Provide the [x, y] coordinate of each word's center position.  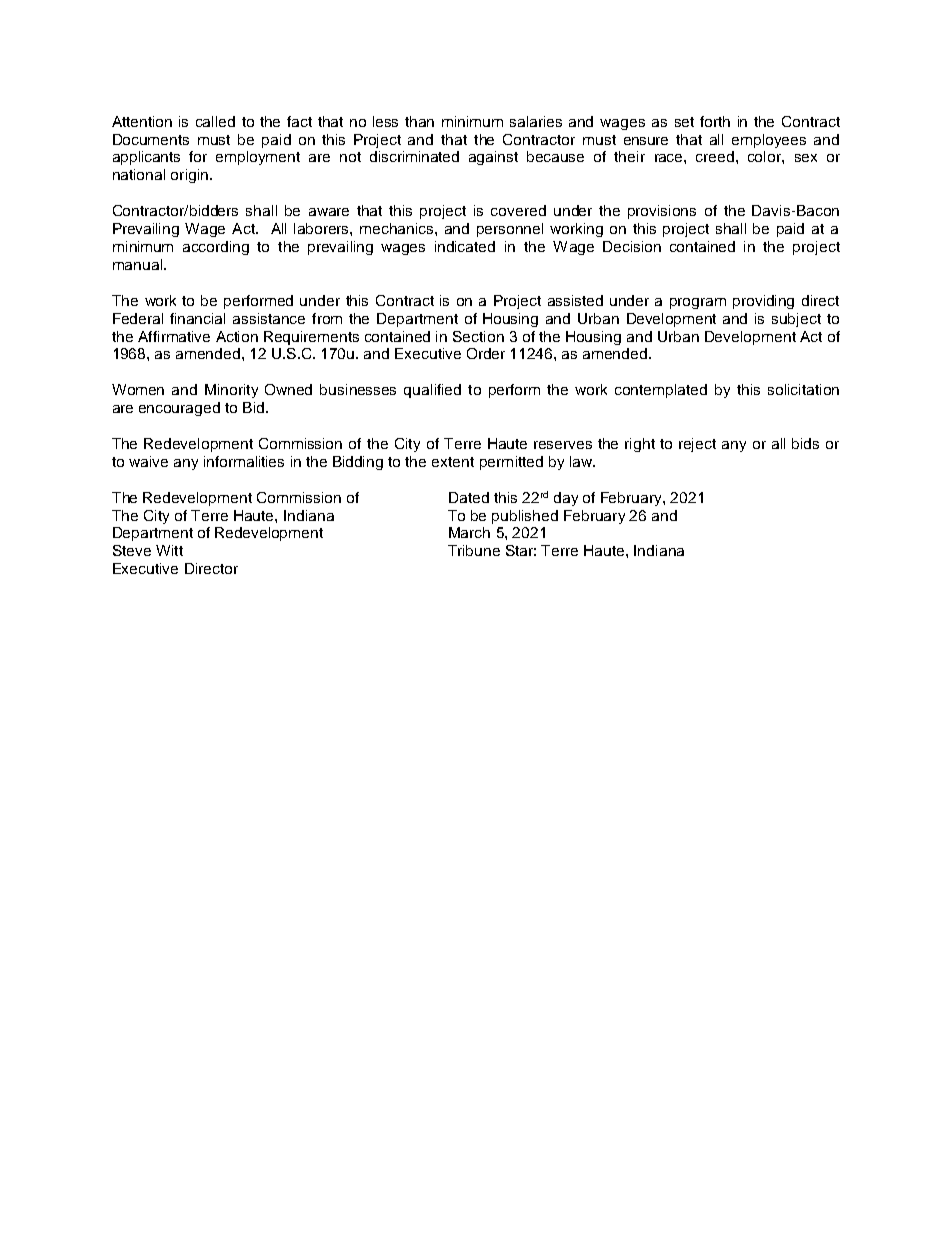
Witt [169, 550]
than [419, 121]
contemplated [661, 391]
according [216, 248]
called [215, 121]
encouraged [179, 409]
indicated [465, 246]
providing [763, 302]
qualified [432, 391]
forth [715, 121]
